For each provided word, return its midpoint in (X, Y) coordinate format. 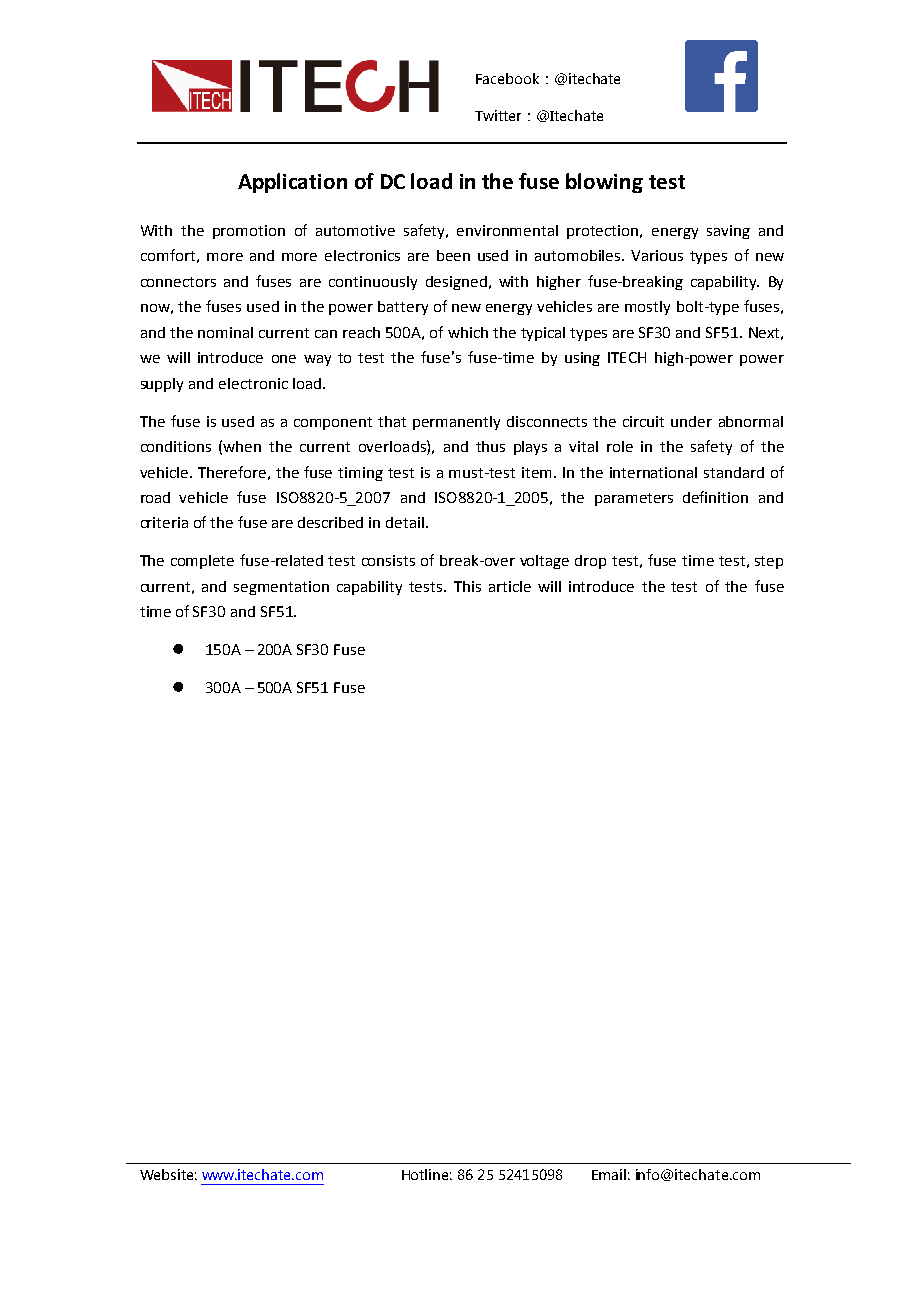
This (467, 586)
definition (715, 497)
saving (728, 232)
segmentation (281, 588)
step (769, 562)
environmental (507, 230)
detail (406, 522)
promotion (249, 232)
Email (609, 1174)
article (510, 586)
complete (202, 562)
